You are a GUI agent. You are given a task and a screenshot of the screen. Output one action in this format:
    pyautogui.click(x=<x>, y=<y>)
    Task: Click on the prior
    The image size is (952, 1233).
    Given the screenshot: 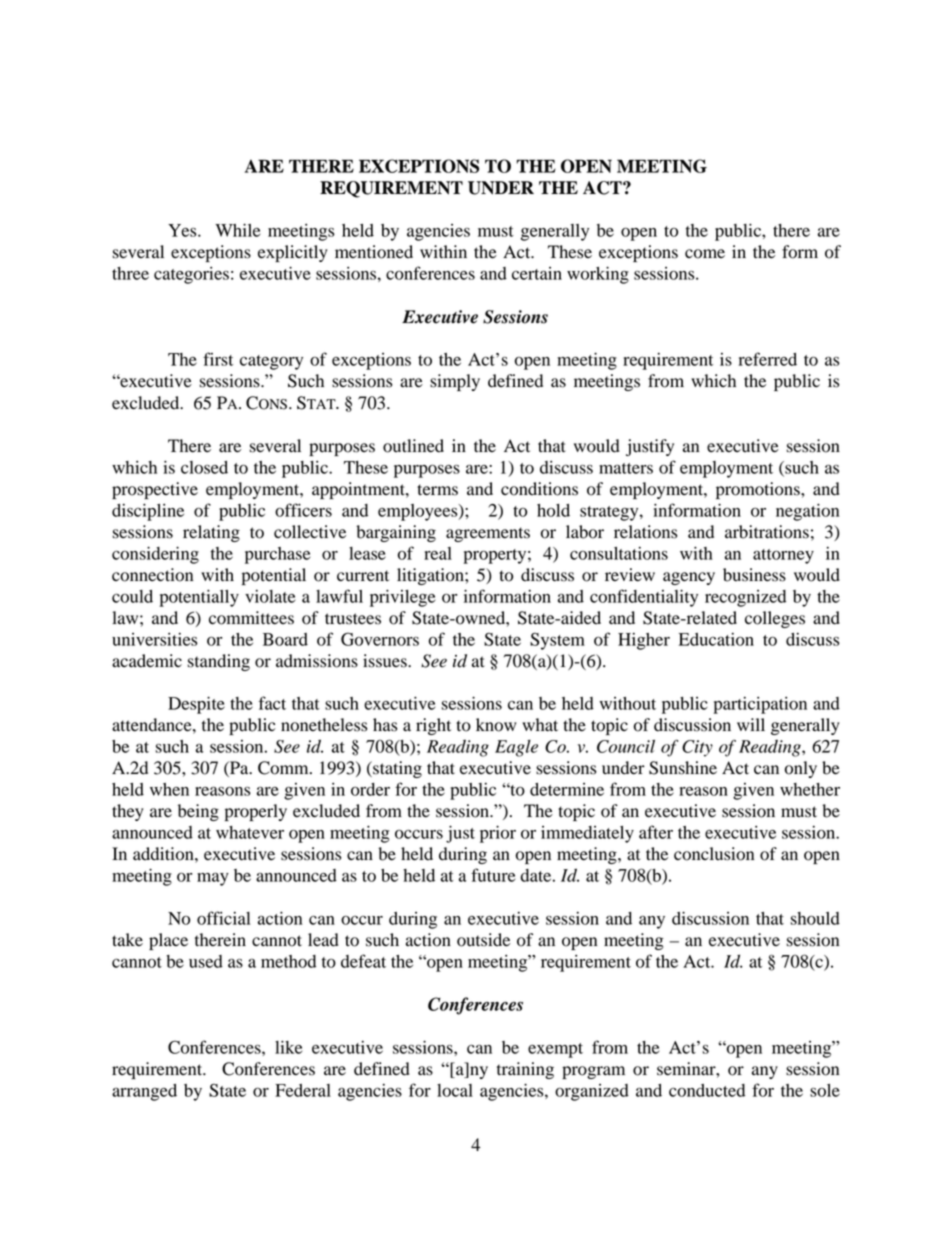 What is the action you would take?
    pyautogui.click(x=498, y=834)
